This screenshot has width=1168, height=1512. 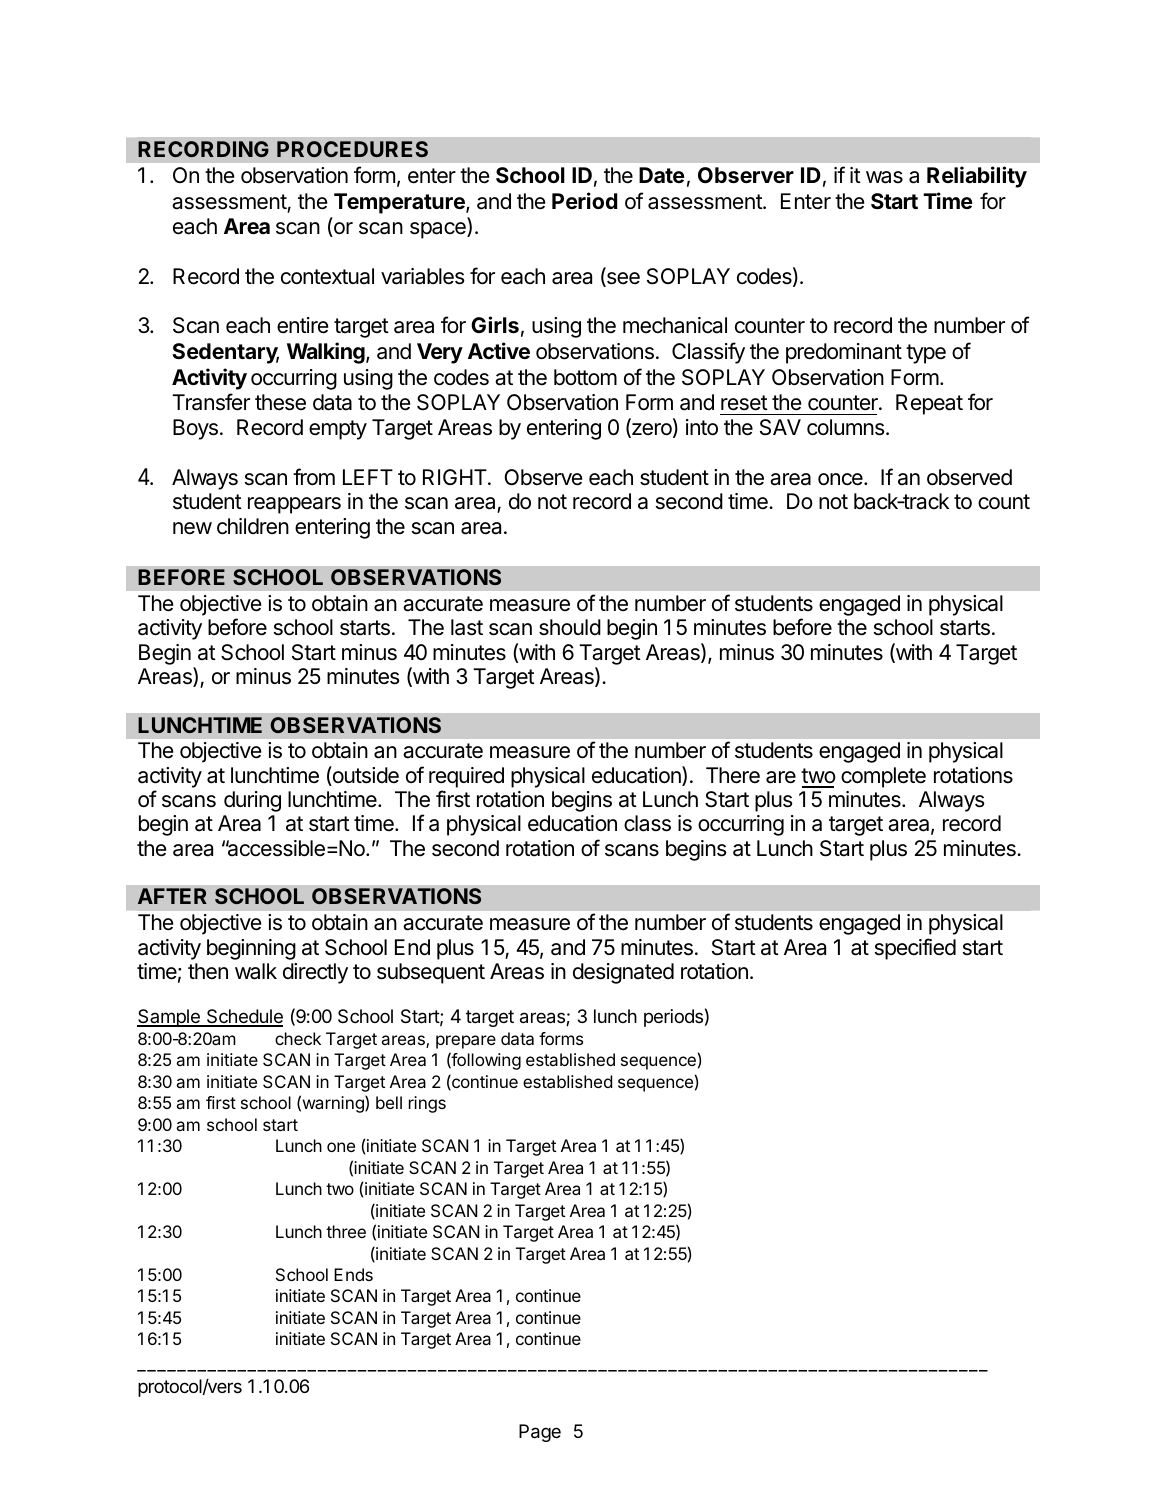 What do you see at coordinates (353, 1274) in the screenshot?
I see `Ends` at bounding box center [353, 1274].
